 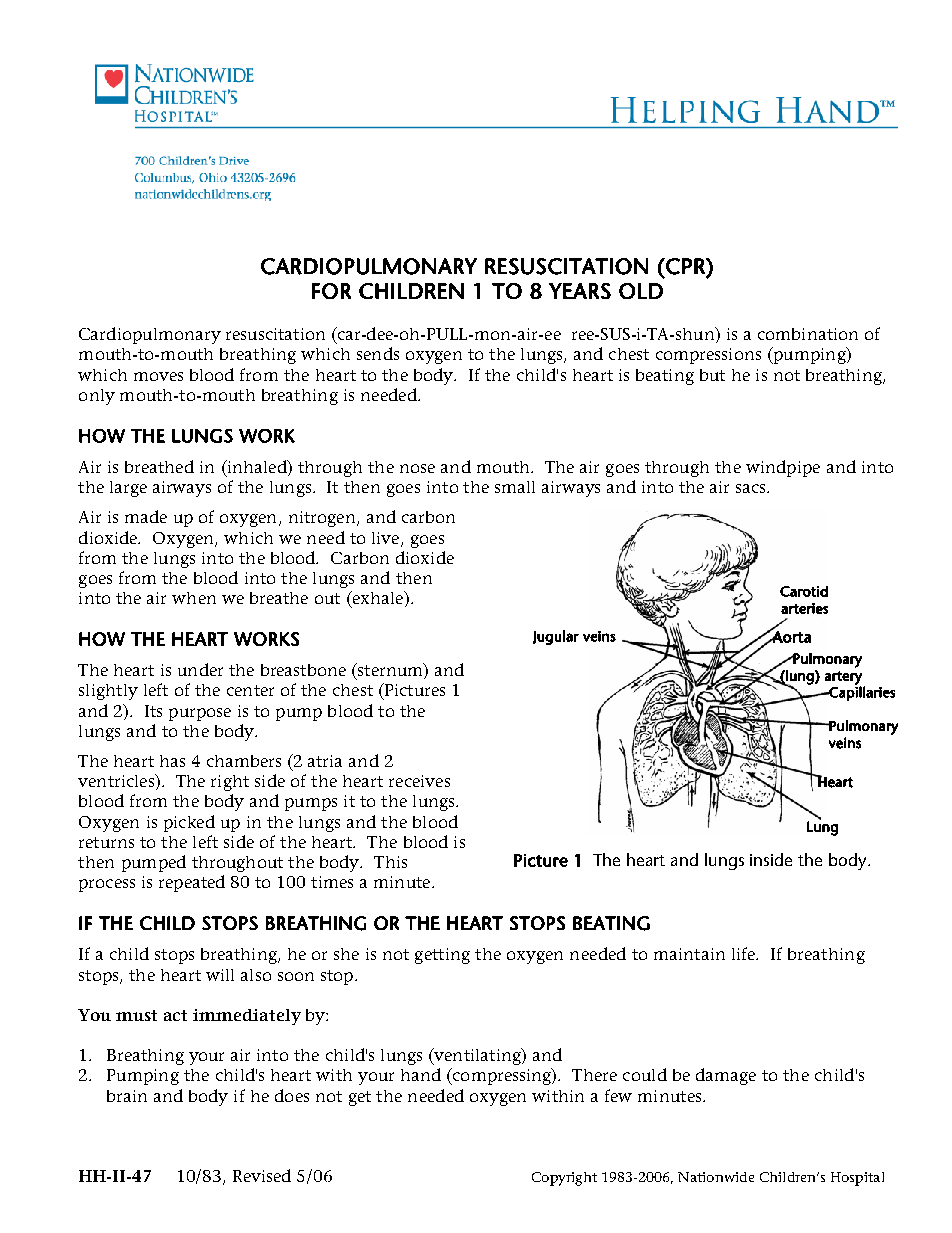 What do you see at coordinates (421, 1074) in the screenshot?
I see `hand` at bounding box center [421, 1074].
